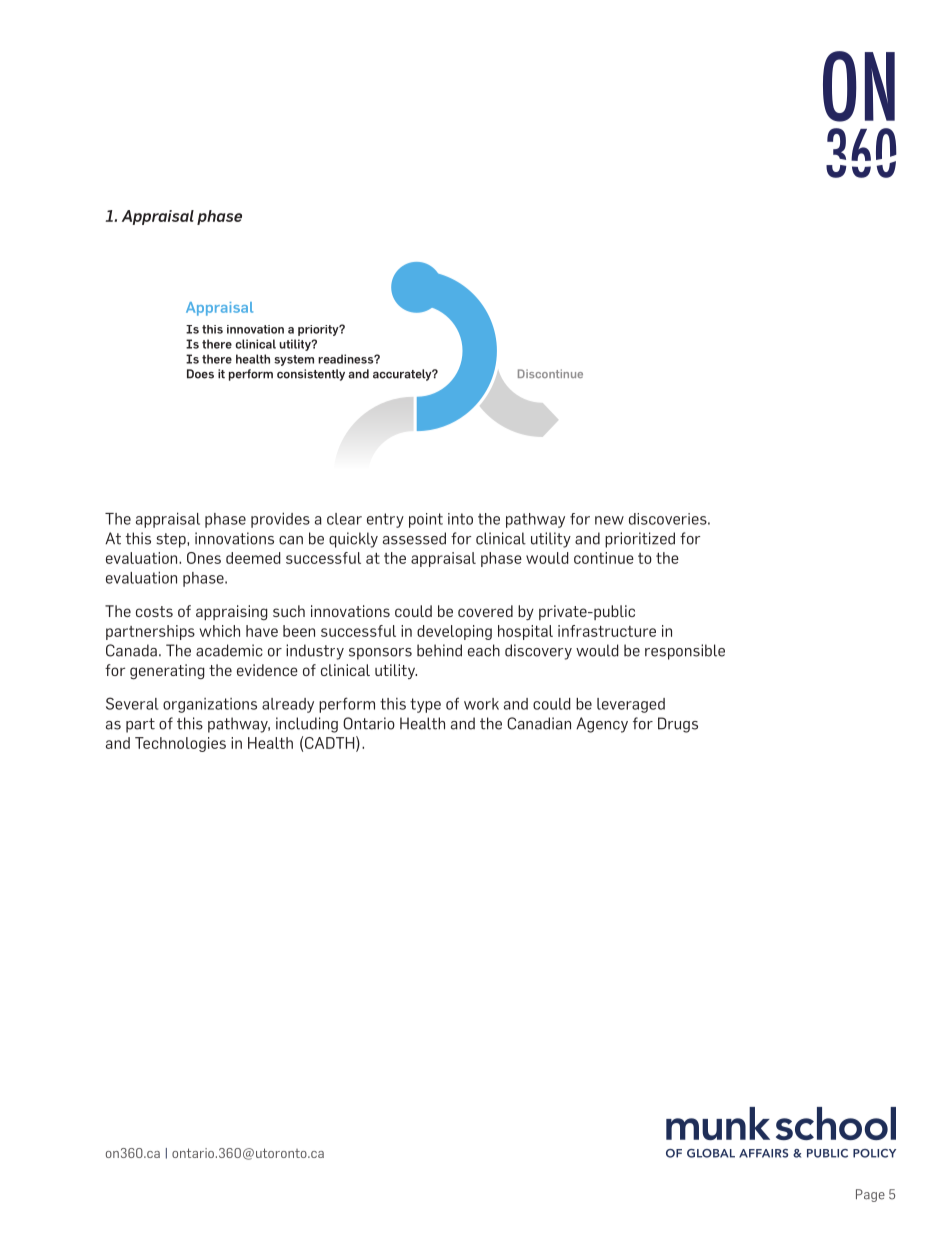 This document has height=1233, width=952. What do you see at coordinates (484, 650) in the document?
I see `each` at bounding box center [484, 650].
